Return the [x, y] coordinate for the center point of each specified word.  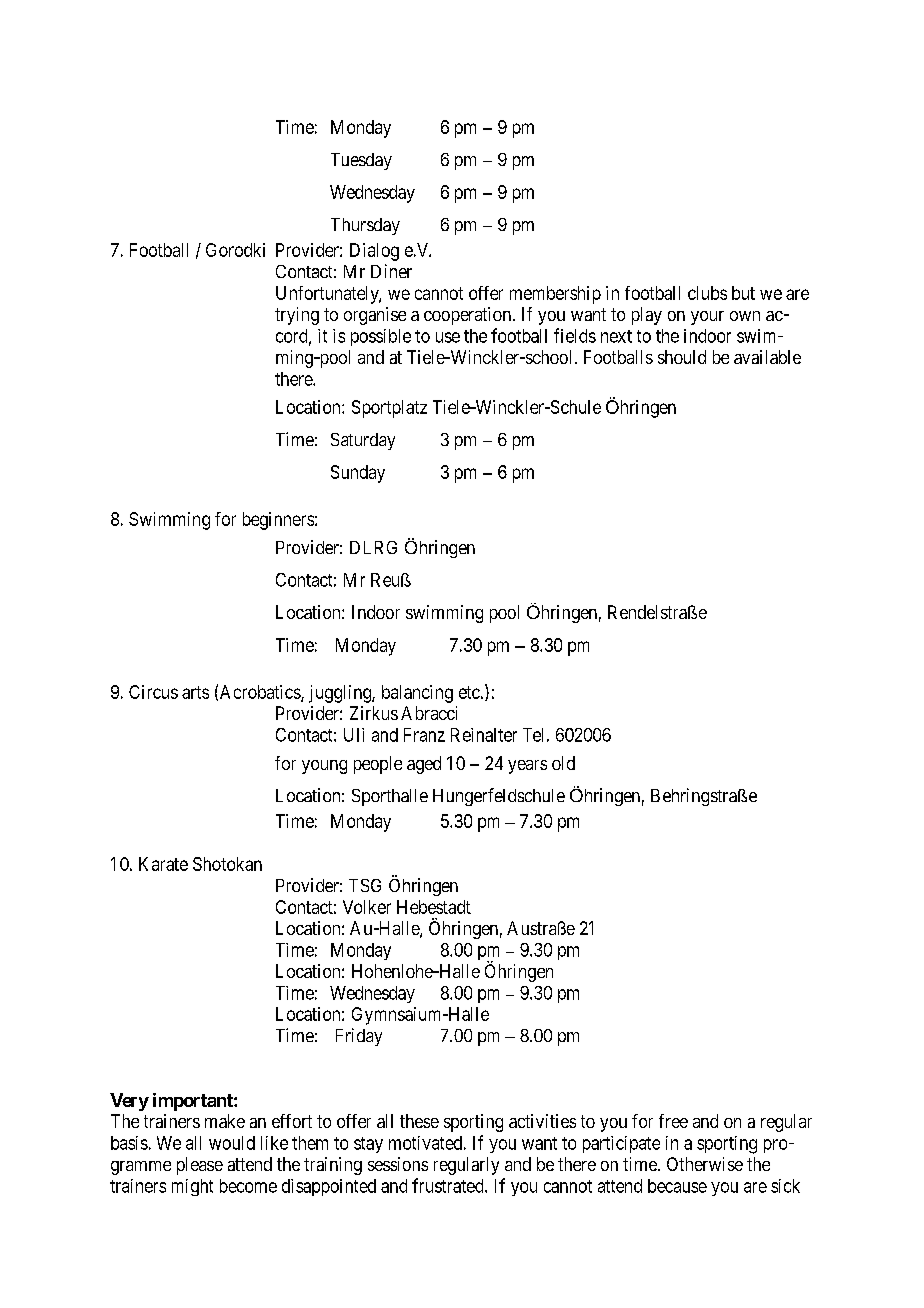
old [563, 763]
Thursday [365, 226]
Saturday [363, 441]
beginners [278, 521]
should [682, 357]
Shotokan [227, 864]
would [232, 1143]
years [527, 767]
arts [195, 692]
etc [469, 692]
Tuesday [361, 161]
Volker [367, 907]
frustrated [449, 1185]
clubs [707, 293]
